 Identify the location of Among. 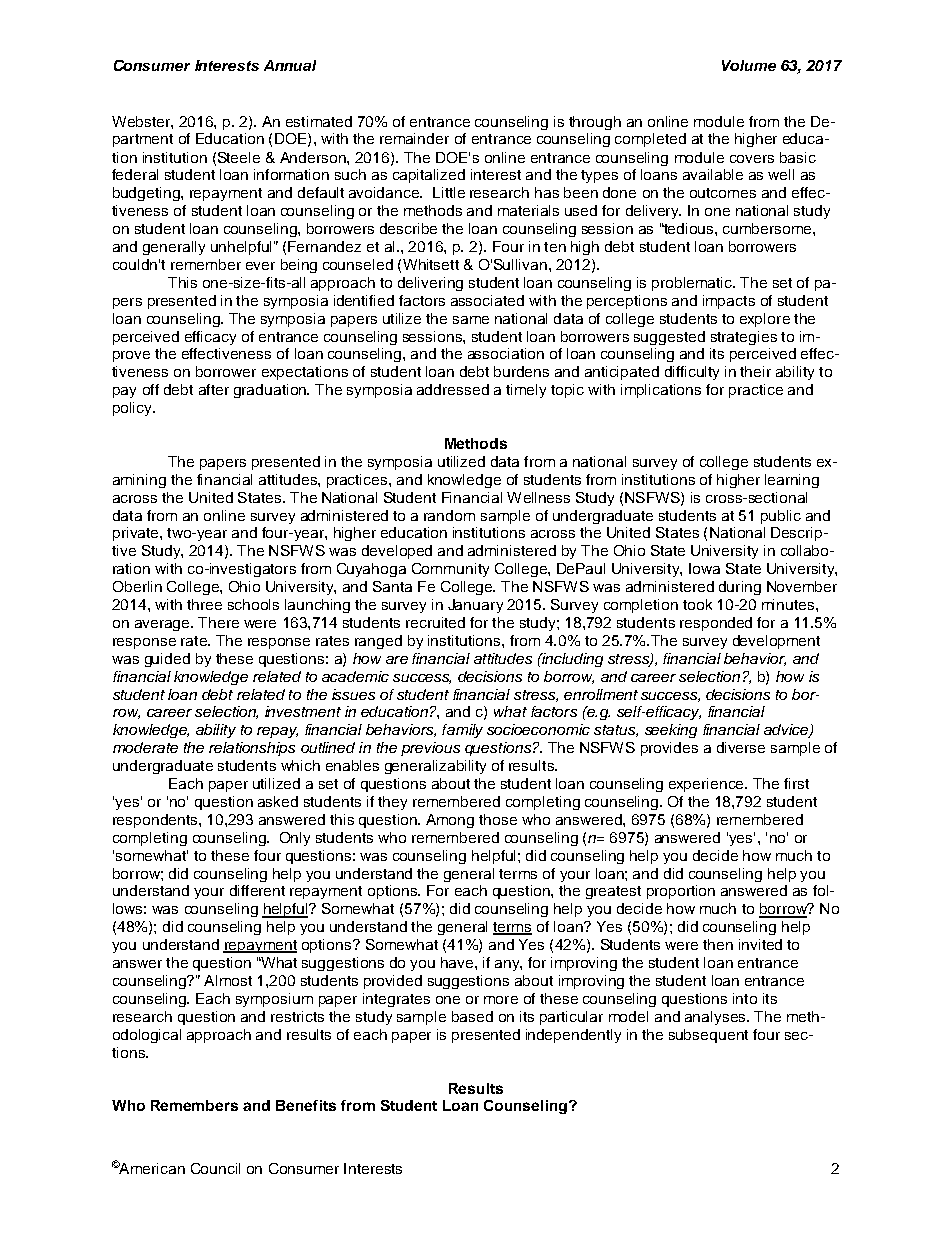
(450, 821).
